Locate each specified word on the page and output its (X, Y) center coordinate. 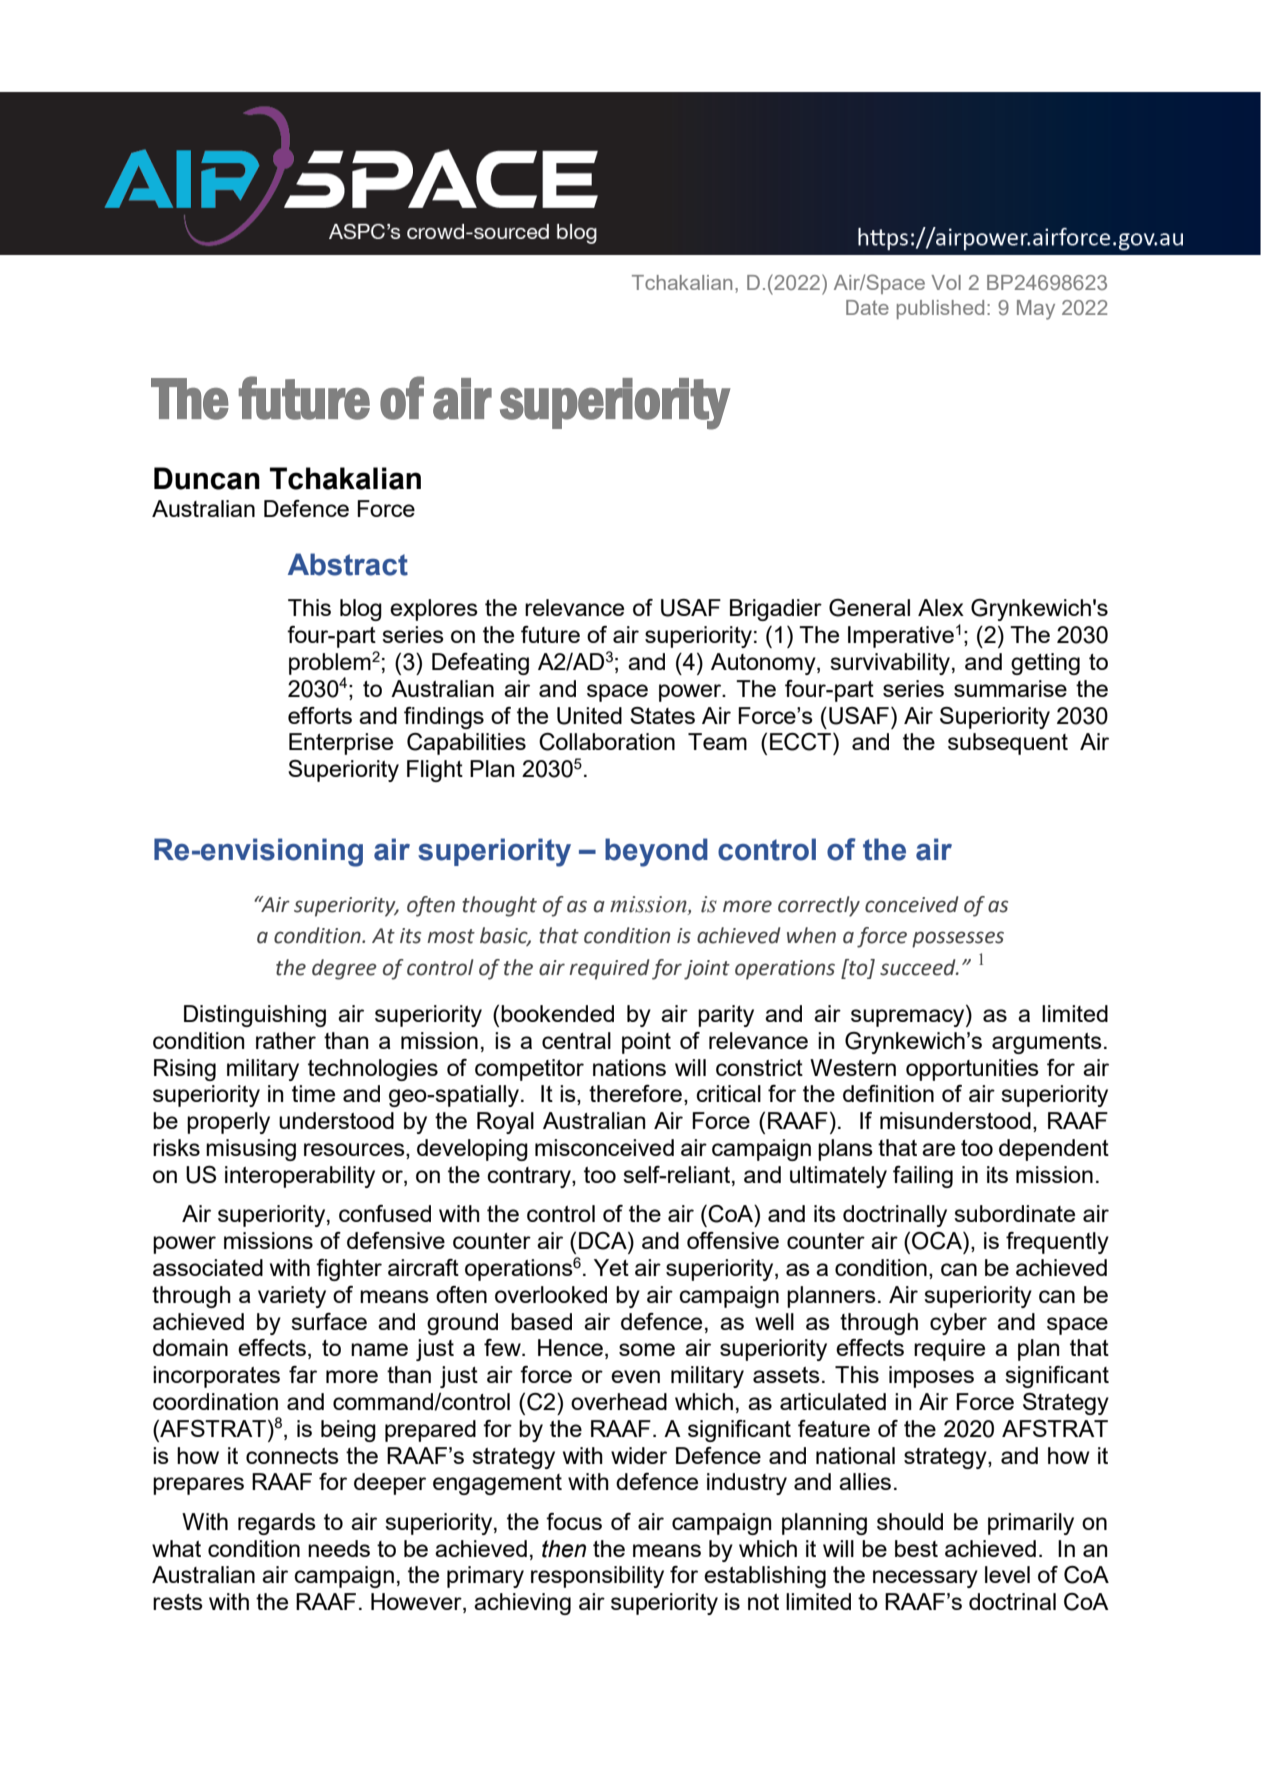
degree (344, 969)
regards (277, 1524)
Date (867, 307)
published (940, 309)
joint (707, 970)
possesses (958, 939)
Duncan (207, 478)
